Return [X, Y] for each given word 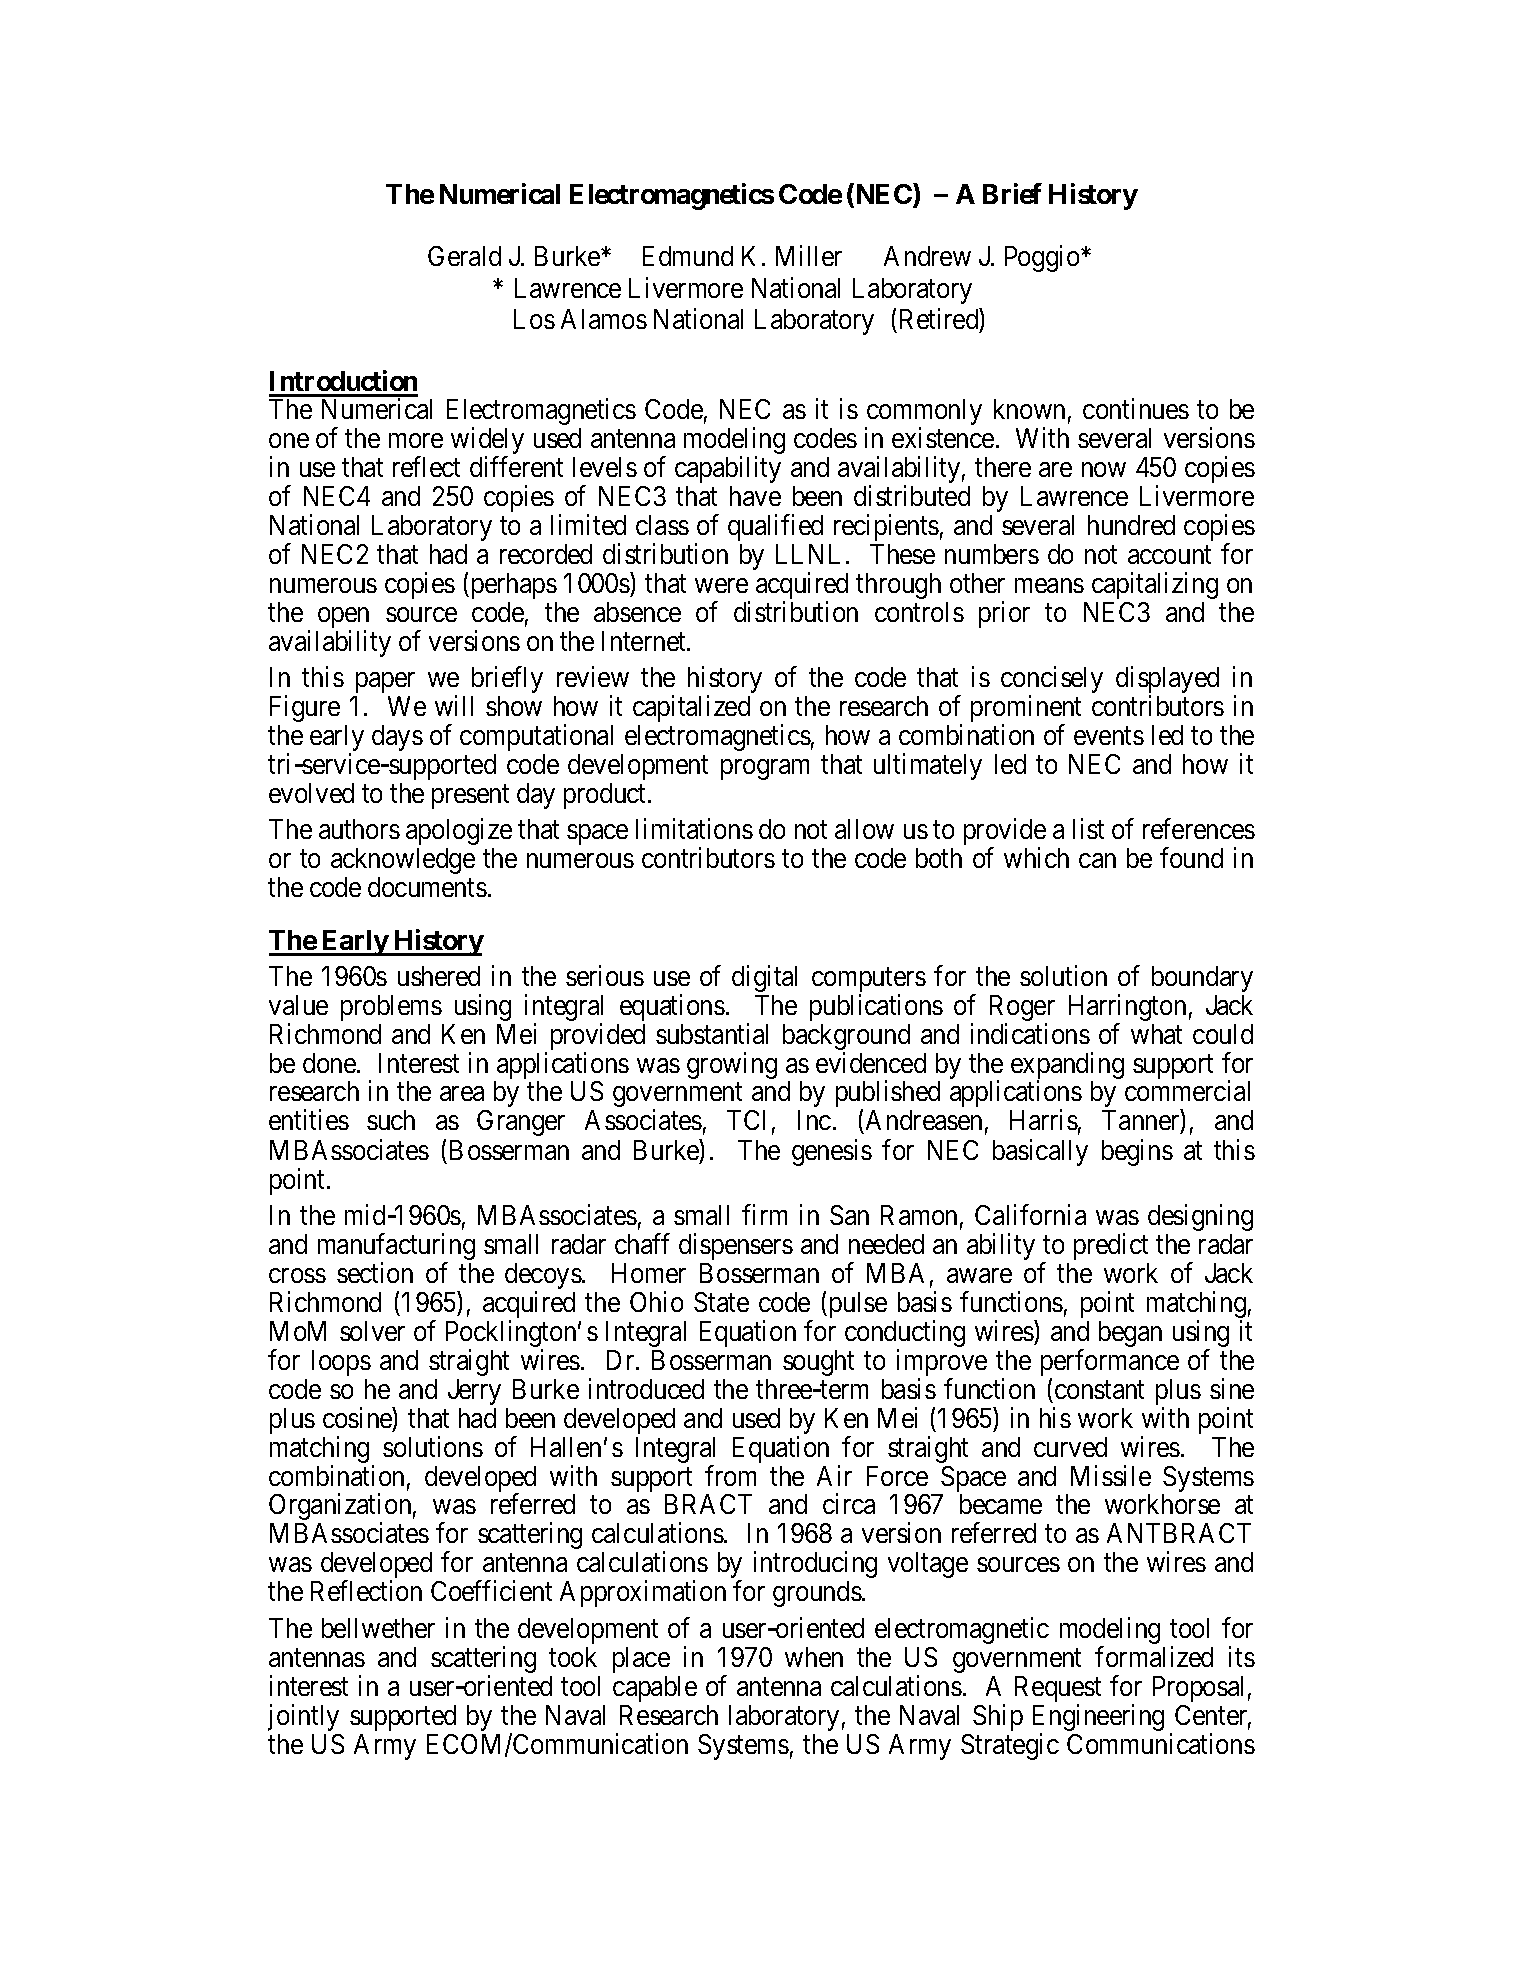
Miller [809, 256]
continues [1136, 408]
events [1109, 736]
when [814, 1657]
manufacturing [396, 1248]
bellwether [378, 1628]
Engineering [1098, 1719]
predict [1111, 1246]
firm [764, 1214]
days [397, 738]
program [765, 770]
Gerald [464, 256]
